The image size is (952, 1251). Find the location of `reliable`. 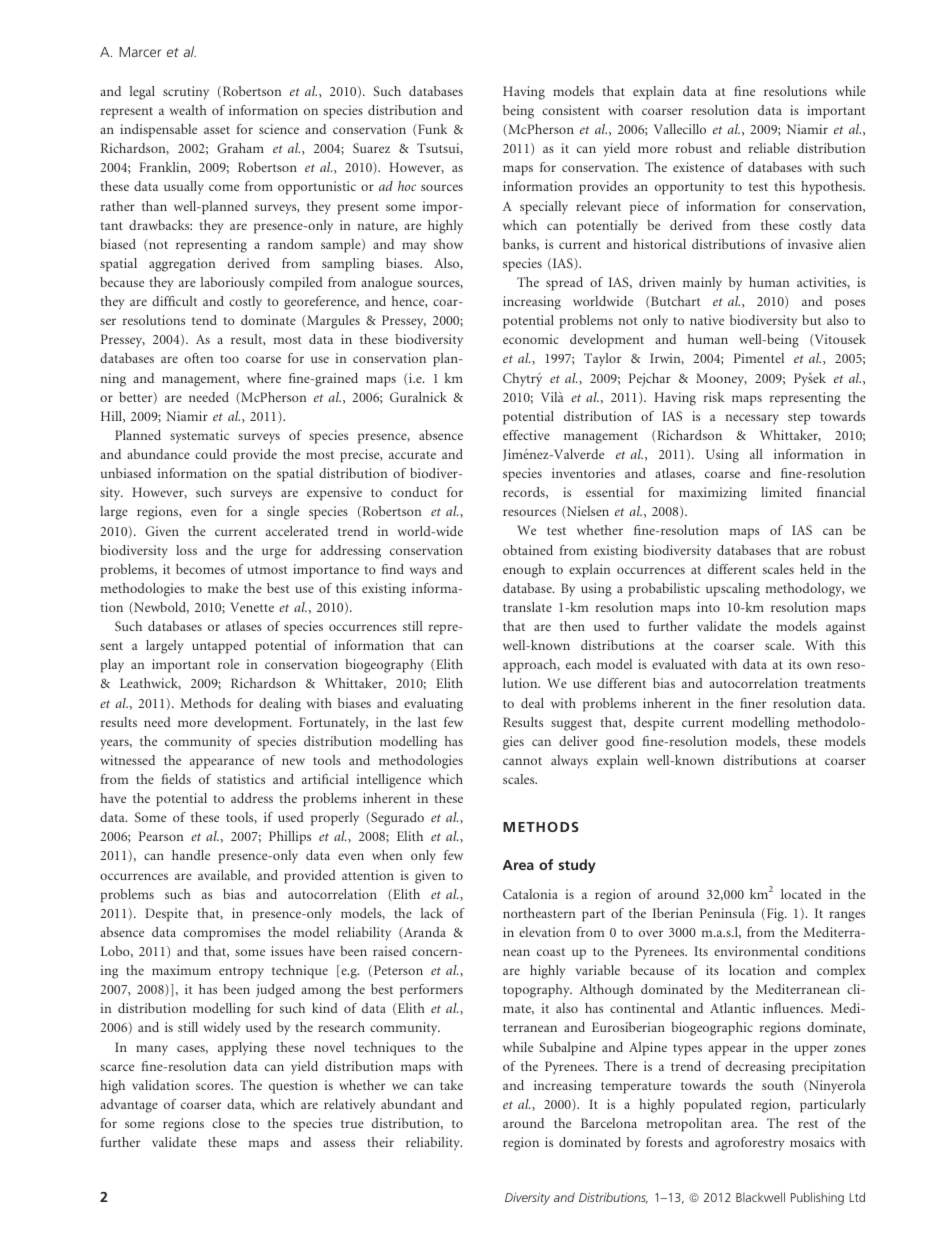

reliable is located at coordinates (769, 148).
